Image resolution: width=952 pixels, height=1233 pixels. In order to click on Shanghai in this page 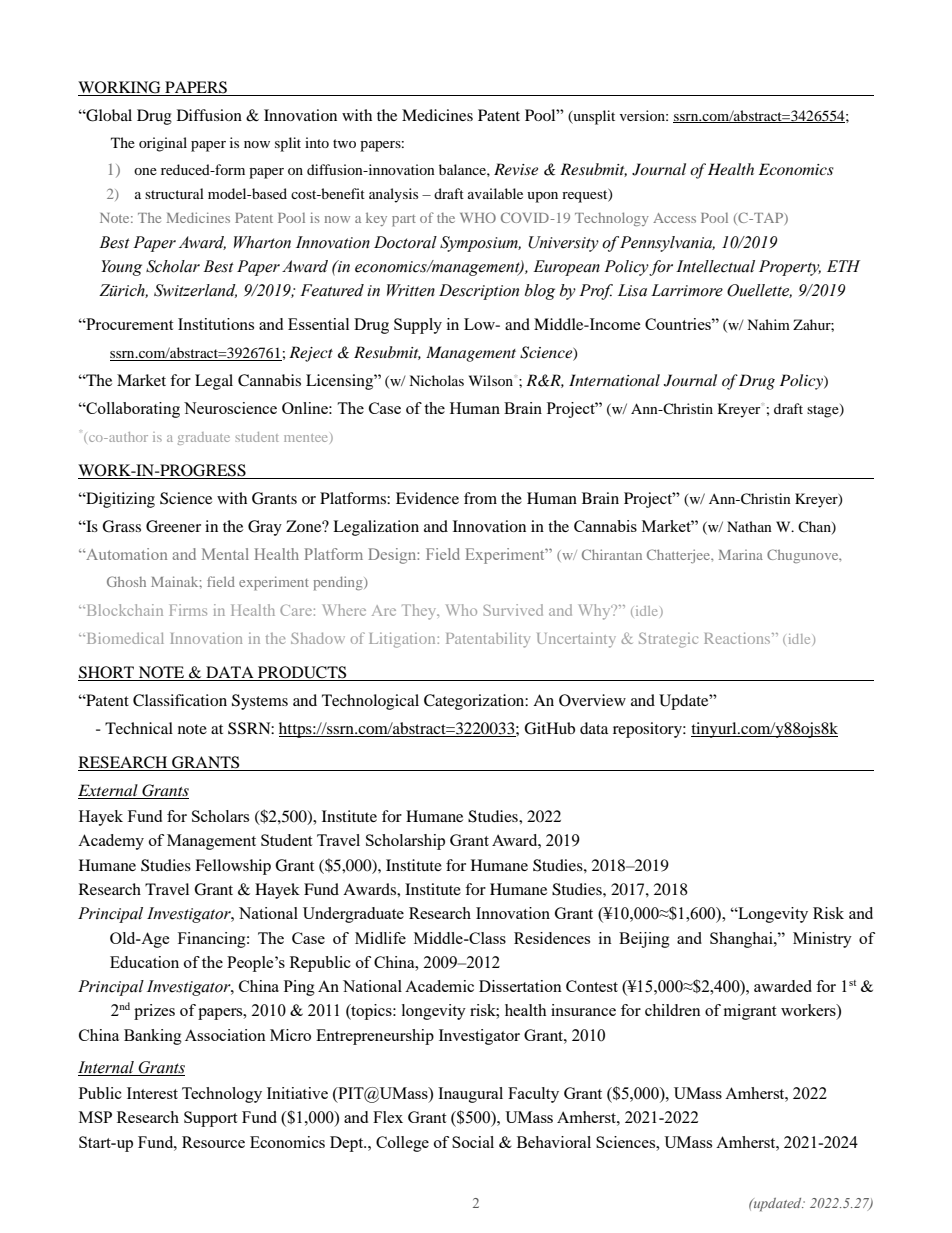, I will do `click(742, 940)`.
